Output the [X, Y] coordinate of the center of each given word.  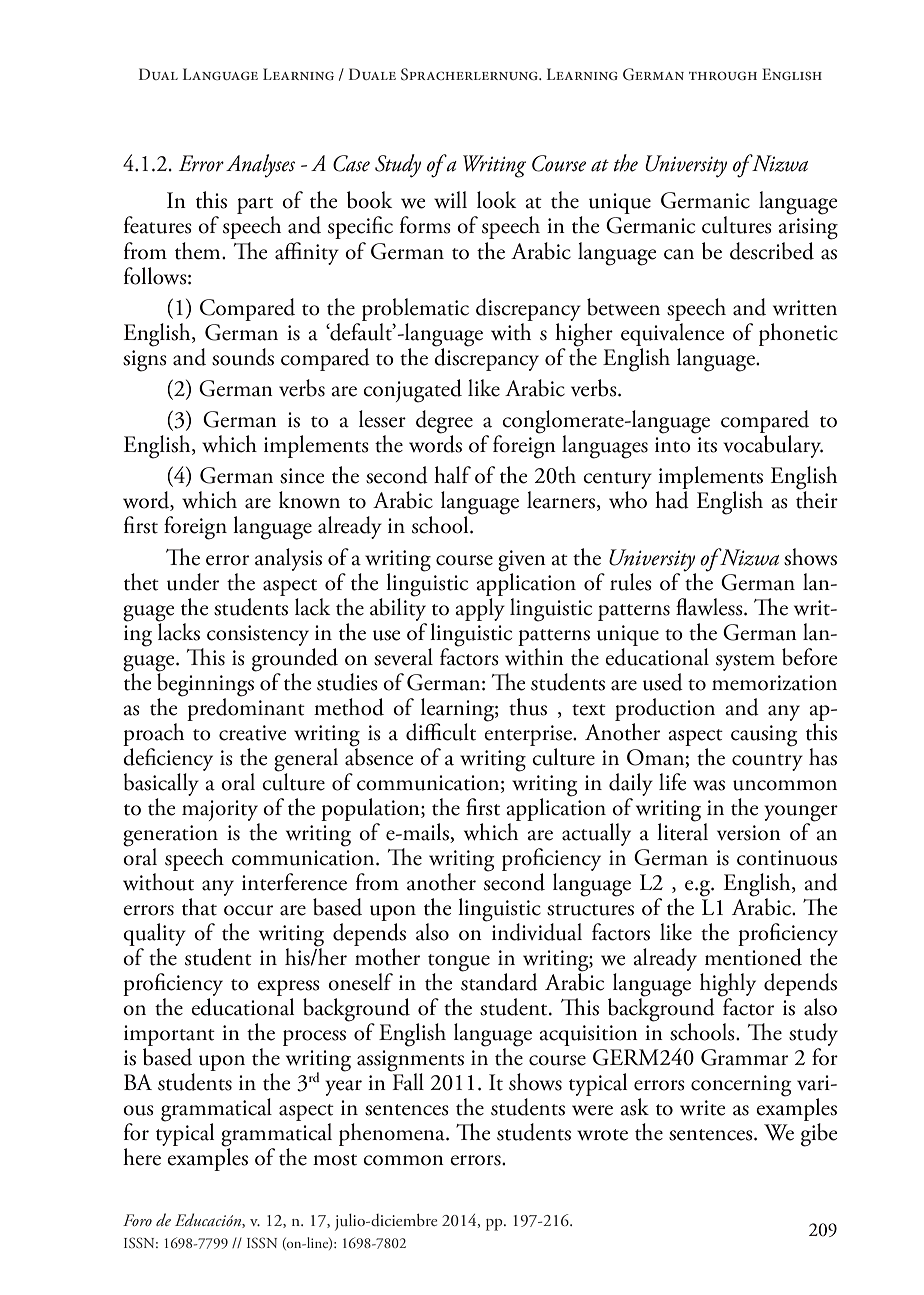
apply [480, 608]
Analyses [260, 165]
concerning [741, 1086]
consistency [258, 635]
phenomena [393, 1134]
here [142, 1157]
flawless [710, 607]
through [723, 75]
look [496, 200]
